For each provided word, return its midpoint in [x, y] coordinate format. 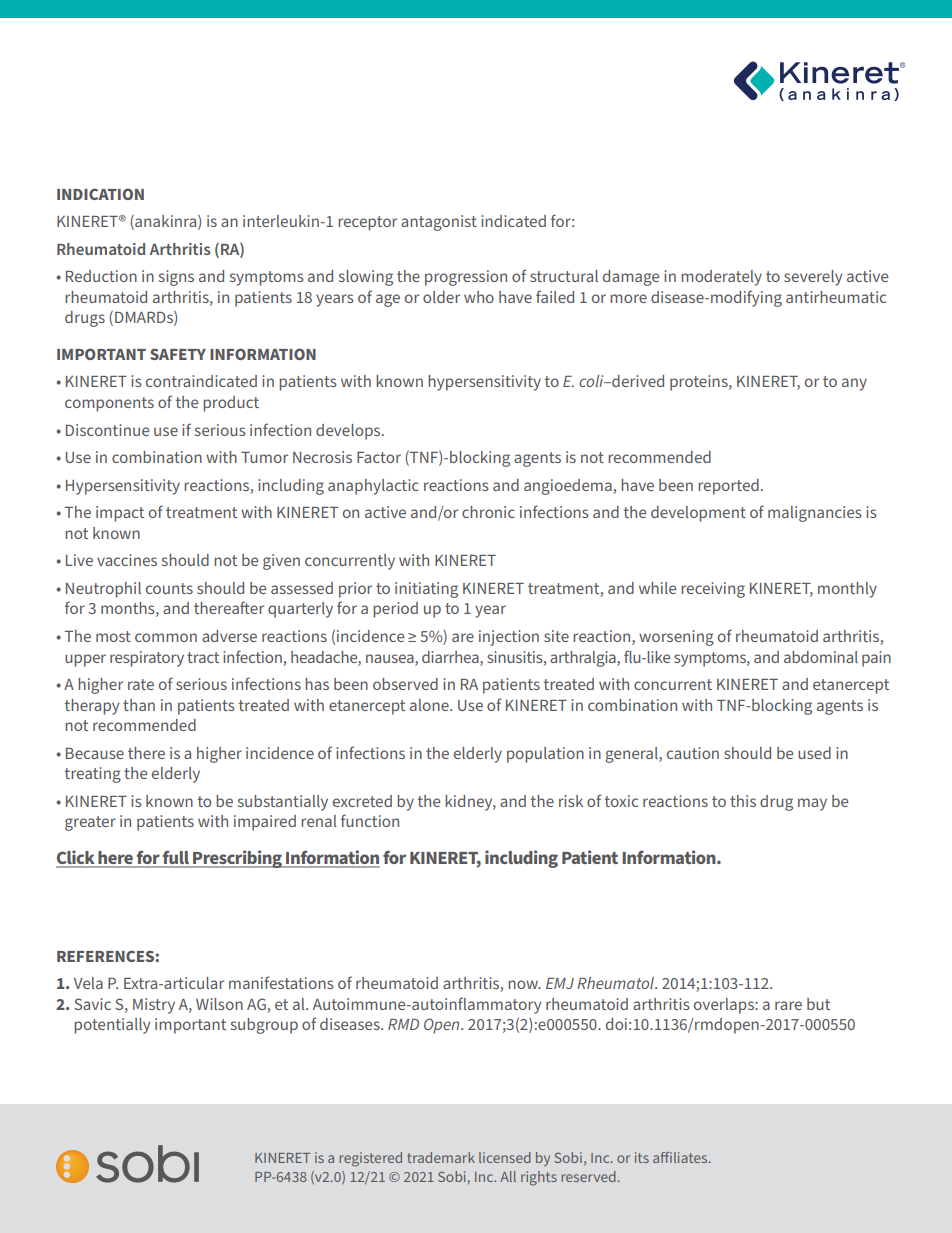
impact [120, 514]
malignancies [815, 514]
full [176, 859]
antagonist [439, 223]
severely [813, 278]
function [370, 820]
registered [370, 1159]
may [812, 804]
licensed [505, 1157]
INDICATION [100, 194]
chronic [488, 512]
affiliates [681, 1157]
